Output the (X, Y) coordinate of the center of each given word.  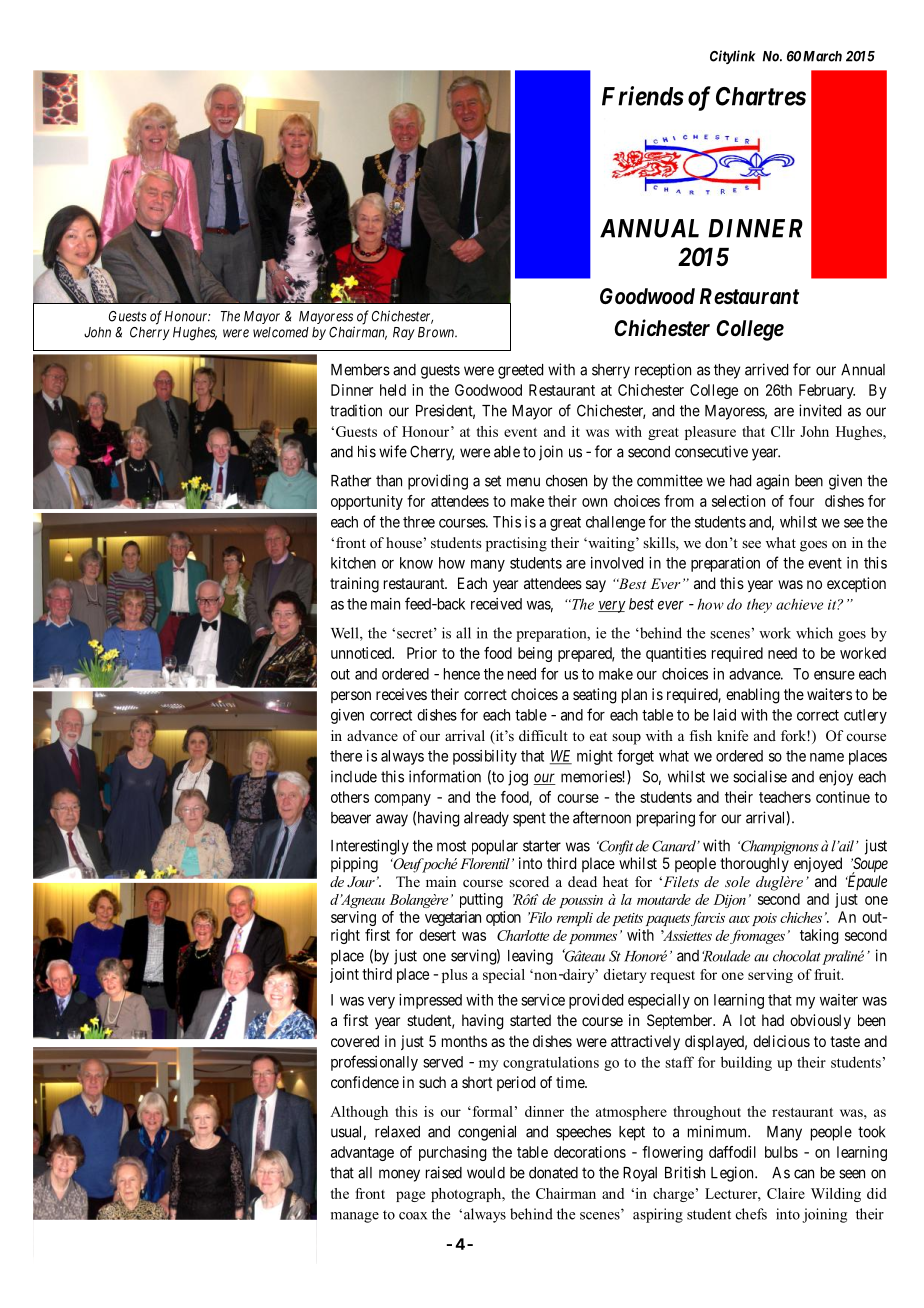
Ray (404, 333)
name (827, 757)
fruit (829, 974)
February (827, 391)
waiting (611, 544)
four (801, 501)
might (595, 757)
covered (355, 1041)
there (346, 756)
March (822, 56)
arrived (766, 369)
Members (360, 370)
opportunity (367, 502)
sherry (611, 371)
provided (596, 1001)
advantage (362, 1153)
